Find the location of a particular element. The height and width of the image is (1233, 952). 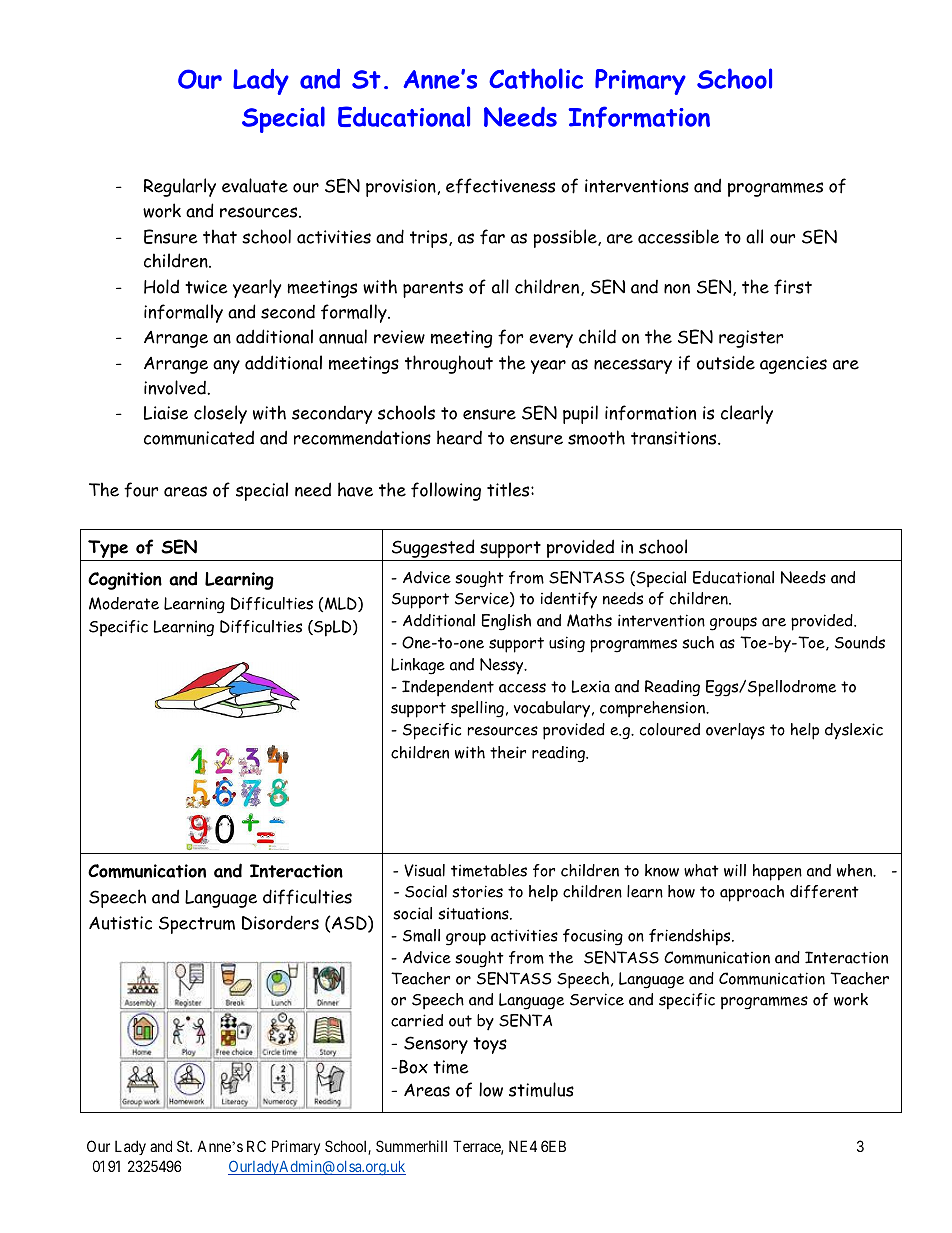

first is located at coordinates (793, 287).
